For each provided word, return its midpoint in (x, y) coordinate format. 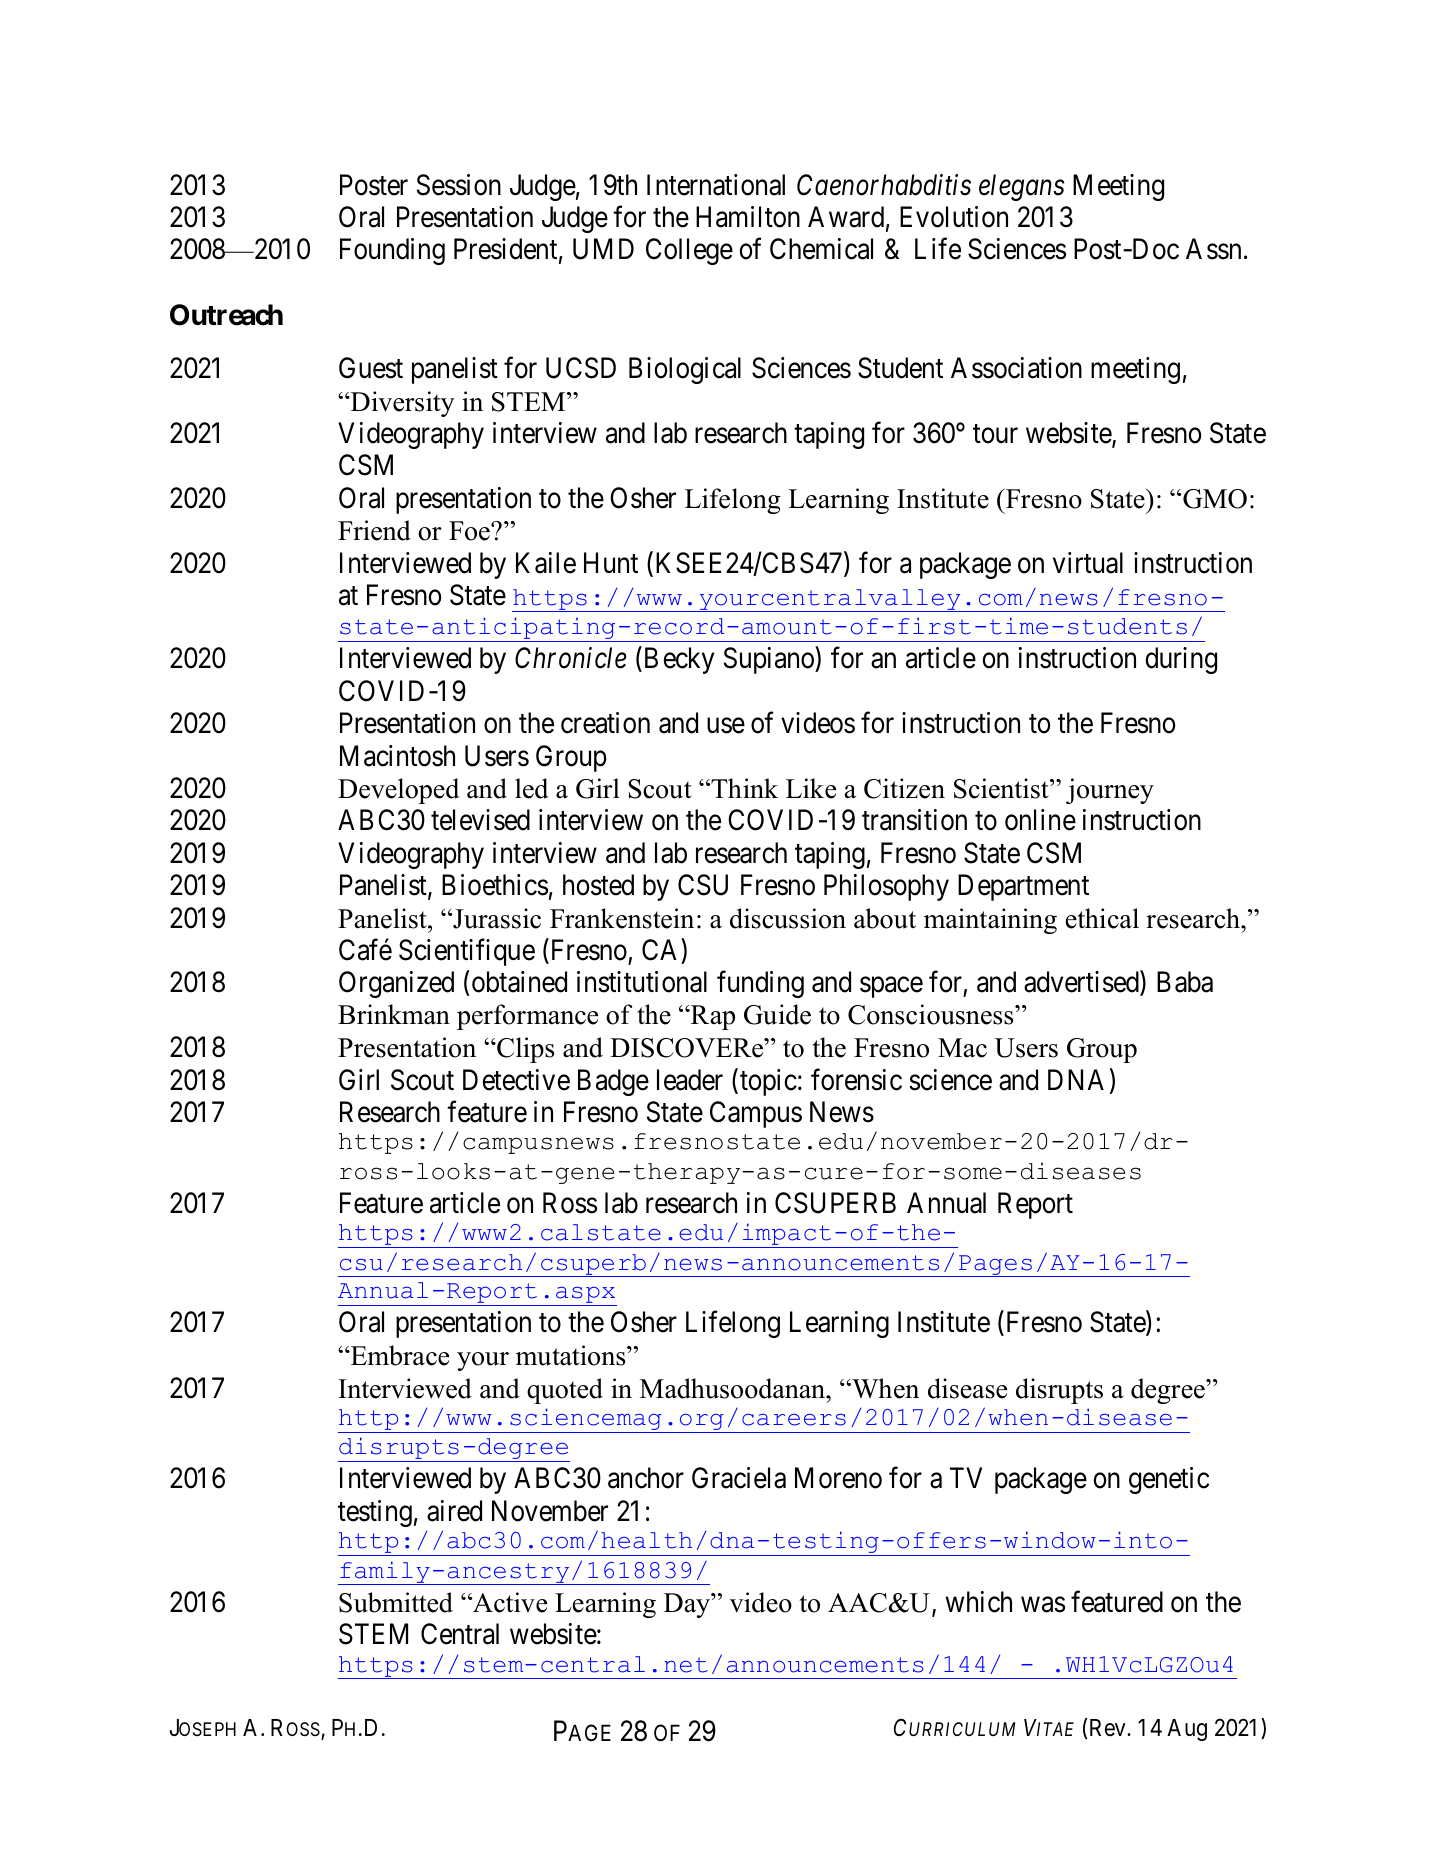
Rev (1109, 1728)
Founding (392, 251)
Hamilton (748, 217)
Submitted (396, 1602)
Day (688, 1605)
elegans (1022, 187)
